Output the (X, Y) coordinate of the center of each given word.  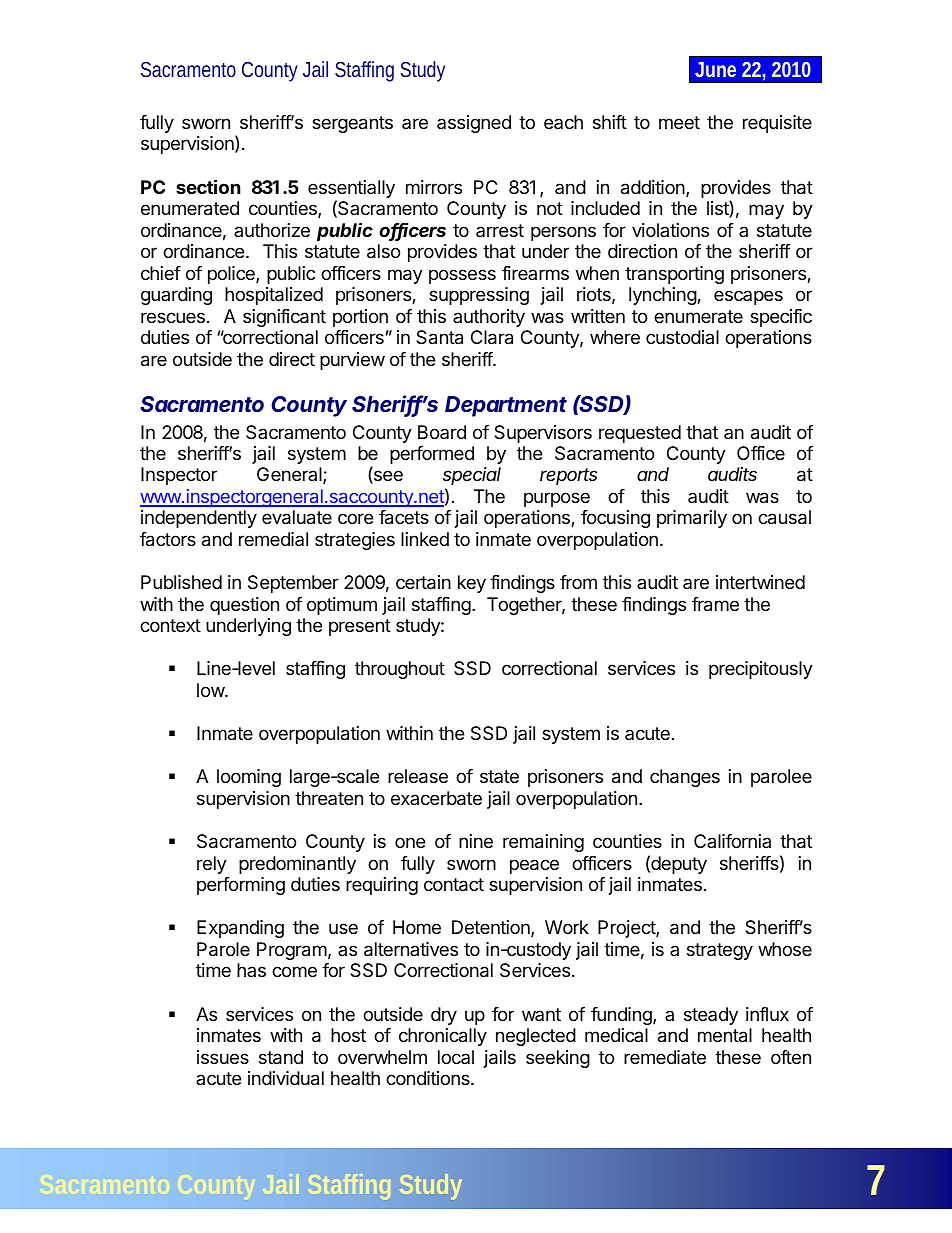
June (715, 69)
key (472, 584)
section (208, 186)
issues (223, 1057)
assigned (474, 124)
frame (715, 604)
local (456, 1057)
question (244, 606)
